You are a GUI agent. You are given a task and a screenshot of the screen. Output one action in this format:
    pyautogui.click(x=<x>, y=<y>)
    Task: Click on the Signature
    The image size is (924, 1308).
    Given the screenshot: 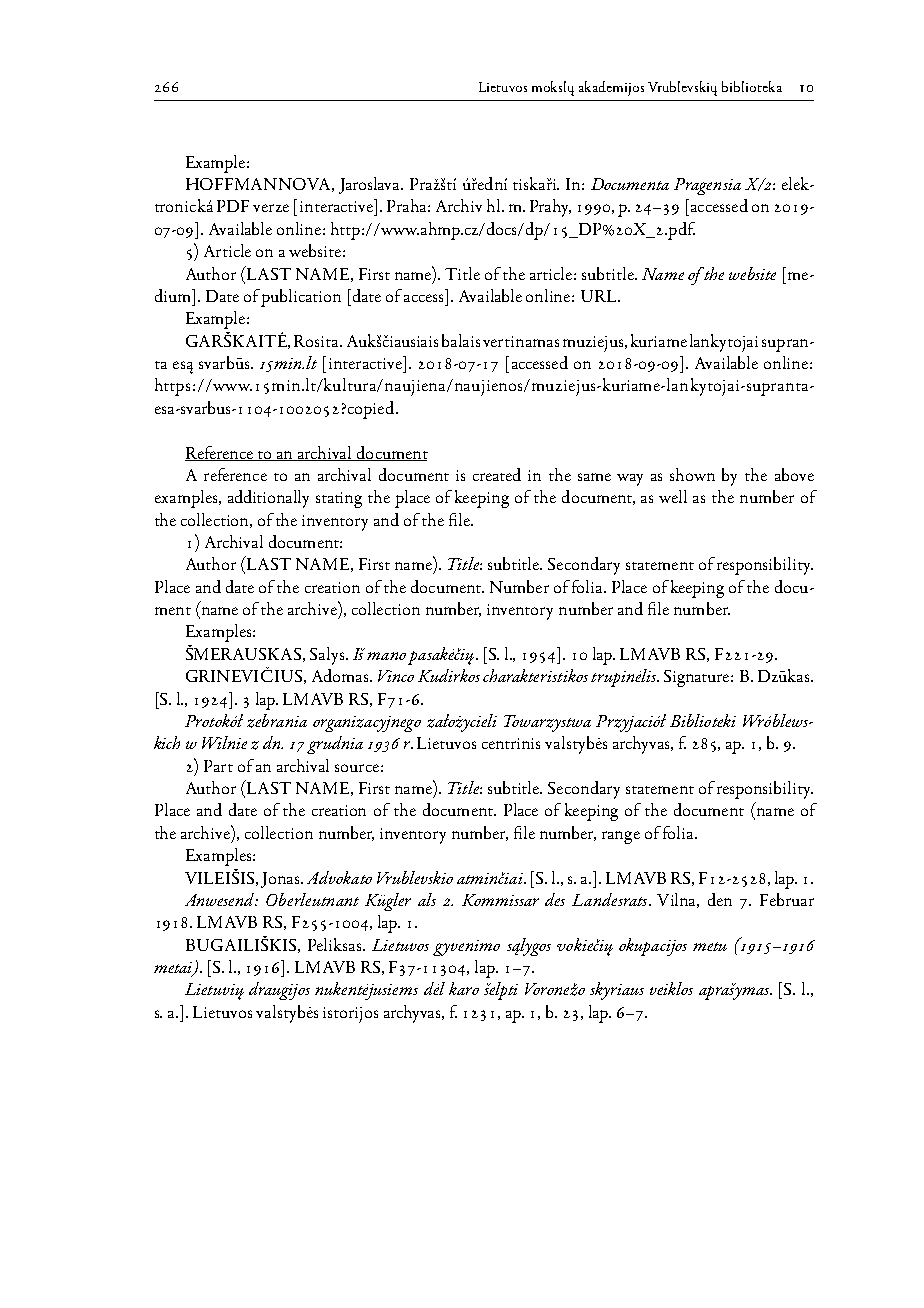 What is the action you would take?
    pyautogui.click(x=698, y=678)
